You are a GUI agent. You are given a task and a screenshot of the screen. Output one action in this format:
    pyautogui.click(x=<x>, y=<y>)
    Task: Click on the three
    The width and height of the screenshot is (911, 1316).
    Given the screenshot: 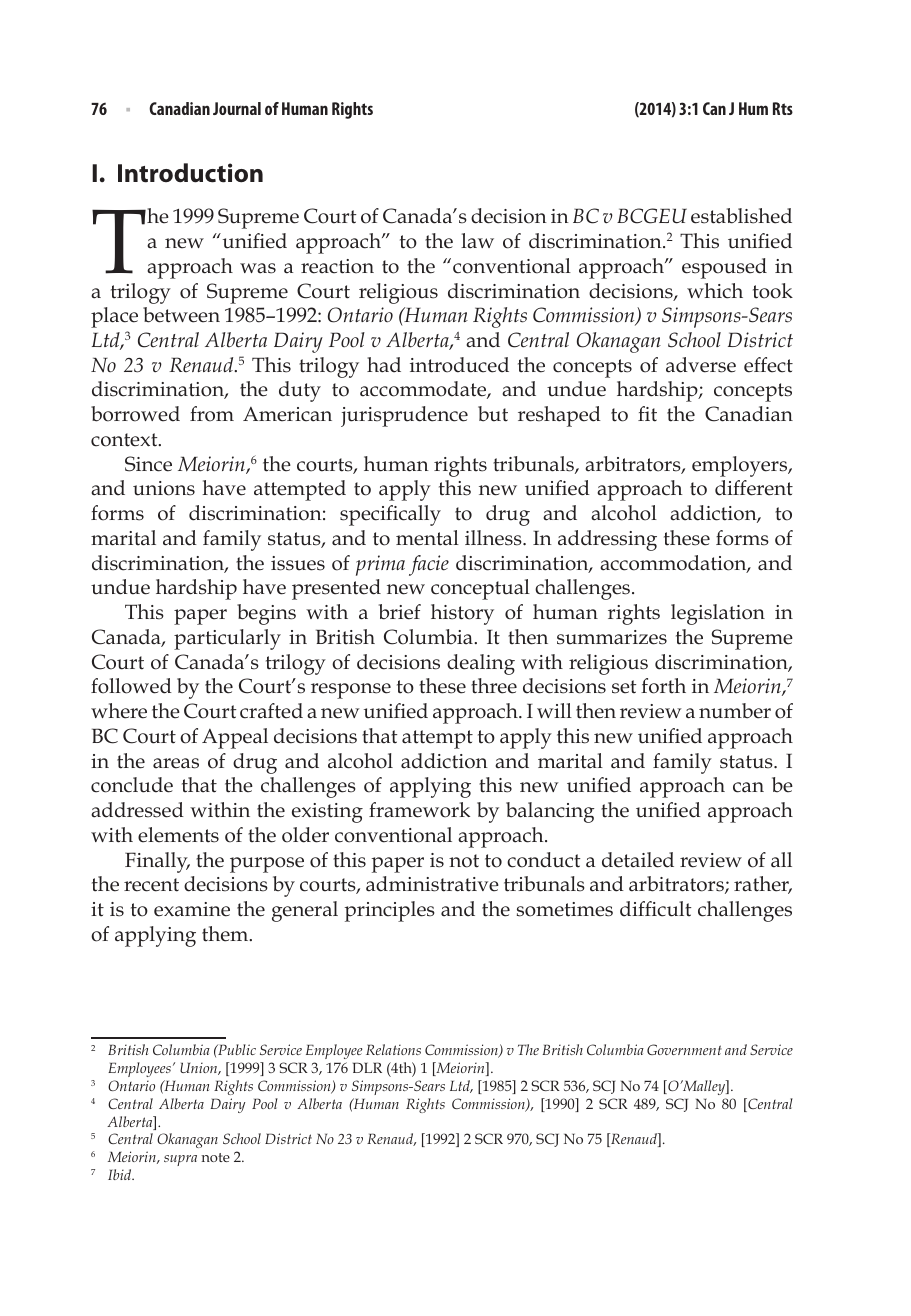 What is the action you would take?
    pyautogui.click(x=494, y=686)
